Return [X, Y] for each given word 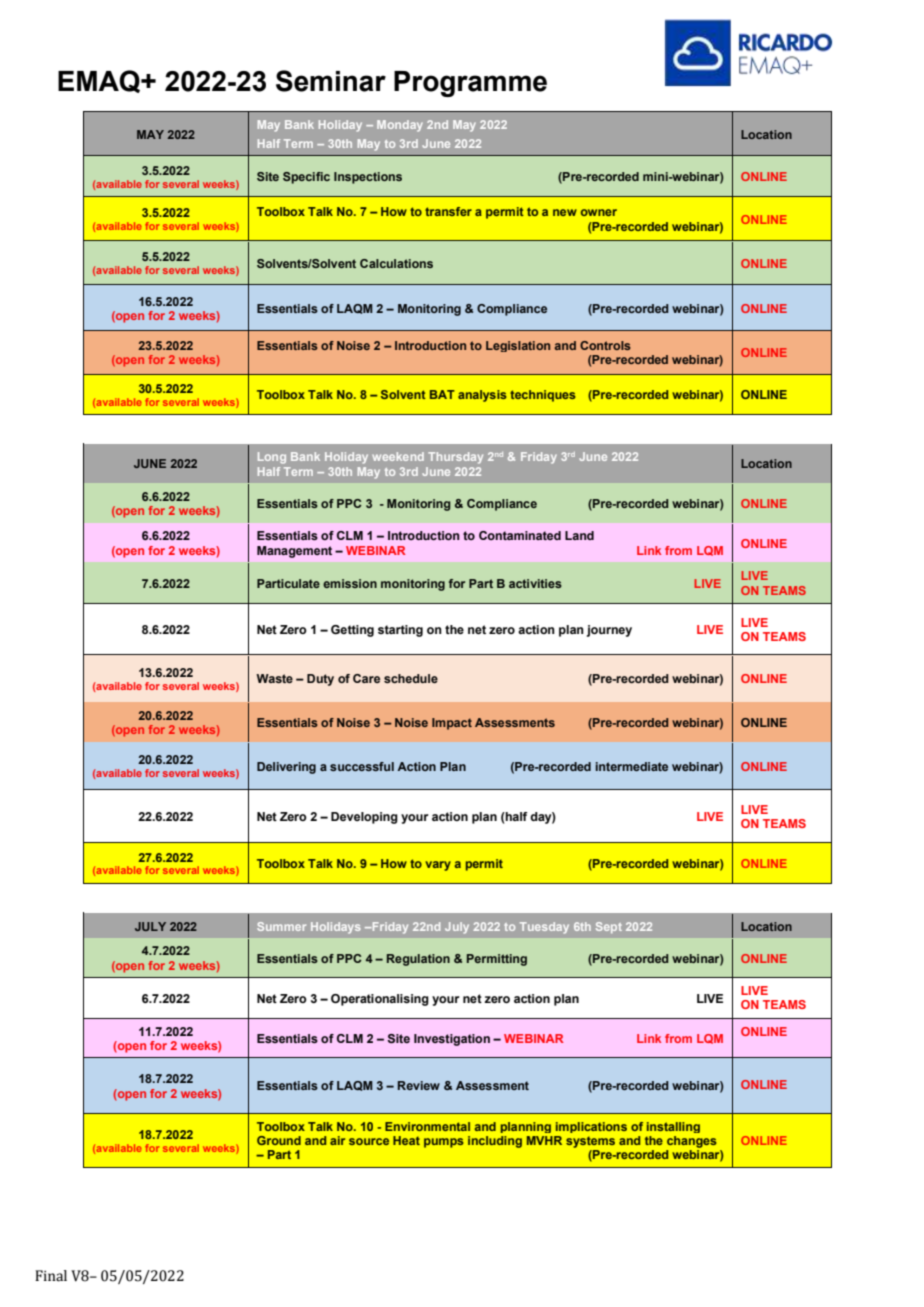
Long [272, 458]
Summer [281, 926]
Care [366, 678]
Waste [274, 678]
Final [51, 1276]
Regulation [418, 960]
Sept [609, 927]
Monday [400, 126]
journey [609, 631]
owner [599, 212]
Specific [306, 178]
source [369, 1141]
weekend [398, 456]
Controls [605, 345]
